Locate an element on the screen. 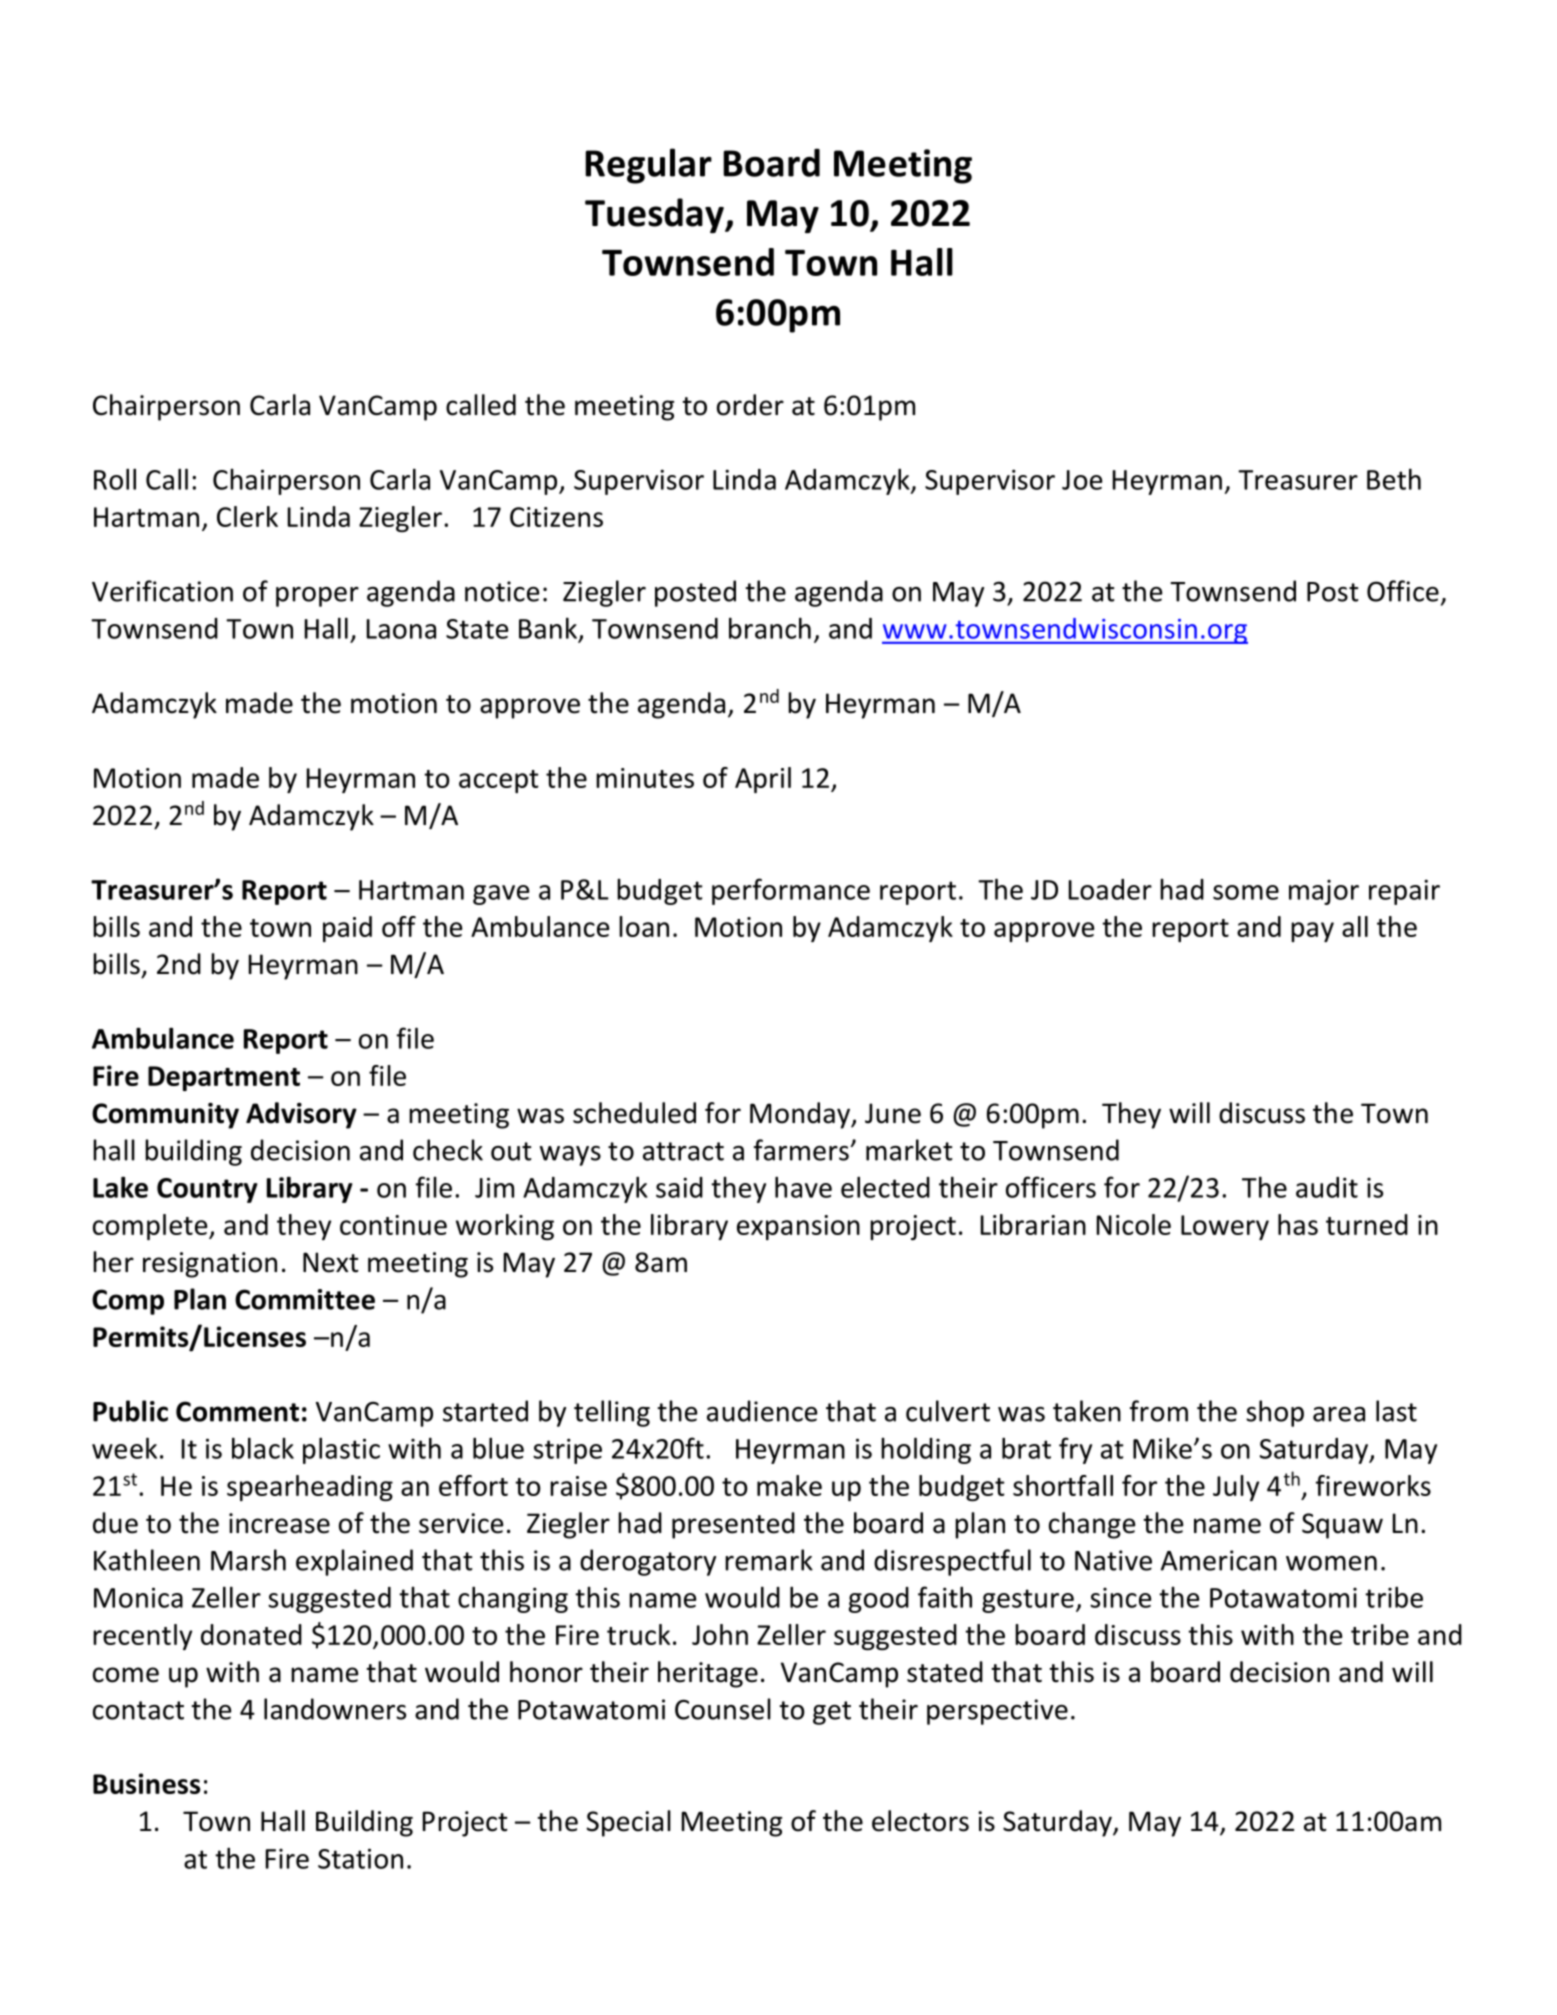  Special is located at coordinates (629, 1823).
